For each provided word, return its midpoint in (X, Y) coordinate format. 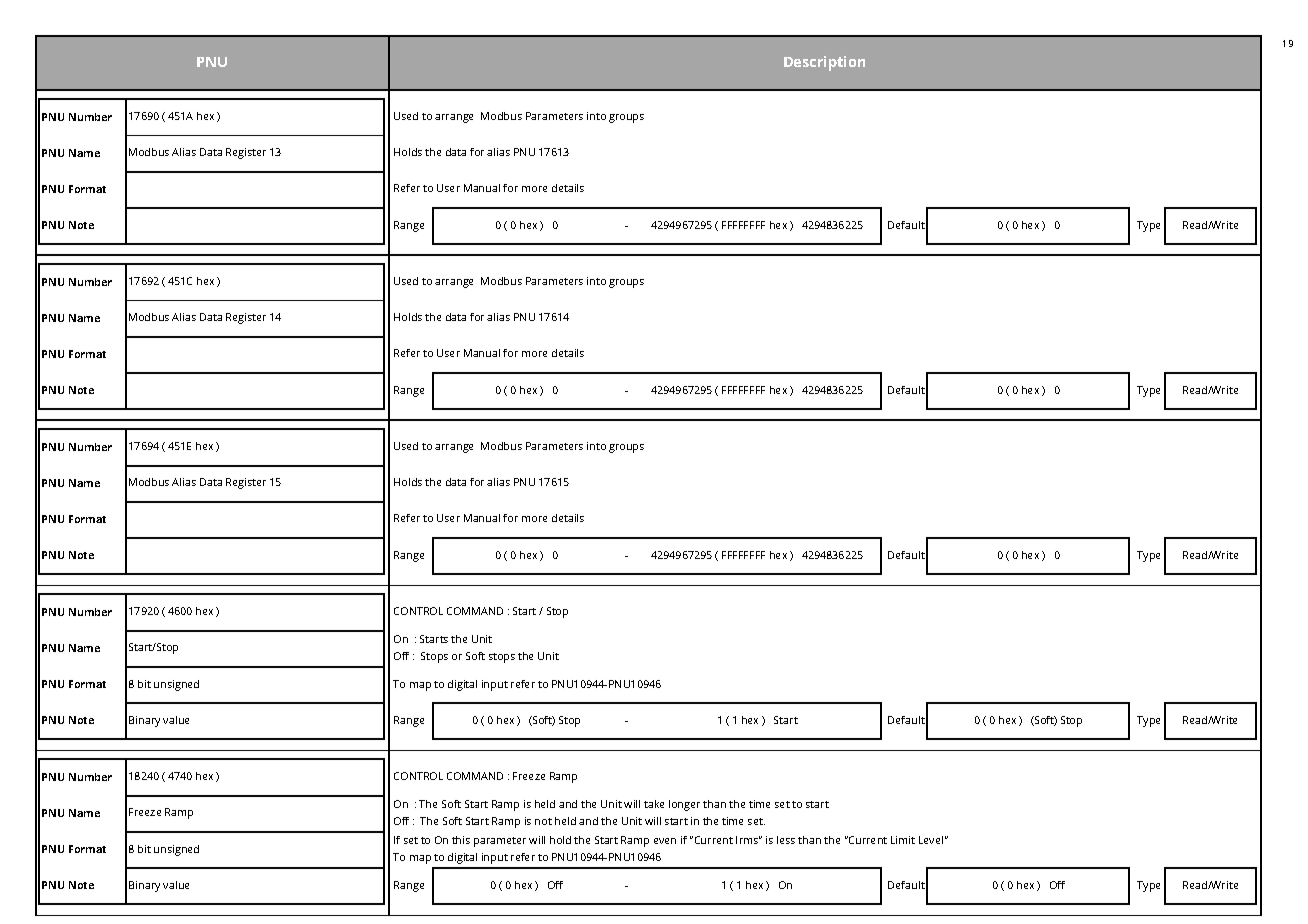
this (461, 840)
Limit (903, 840)
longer (684, 805)
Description (824, 63)
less (786, 840)
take (654, 804)
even (665, 841)
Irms (748, 840)
